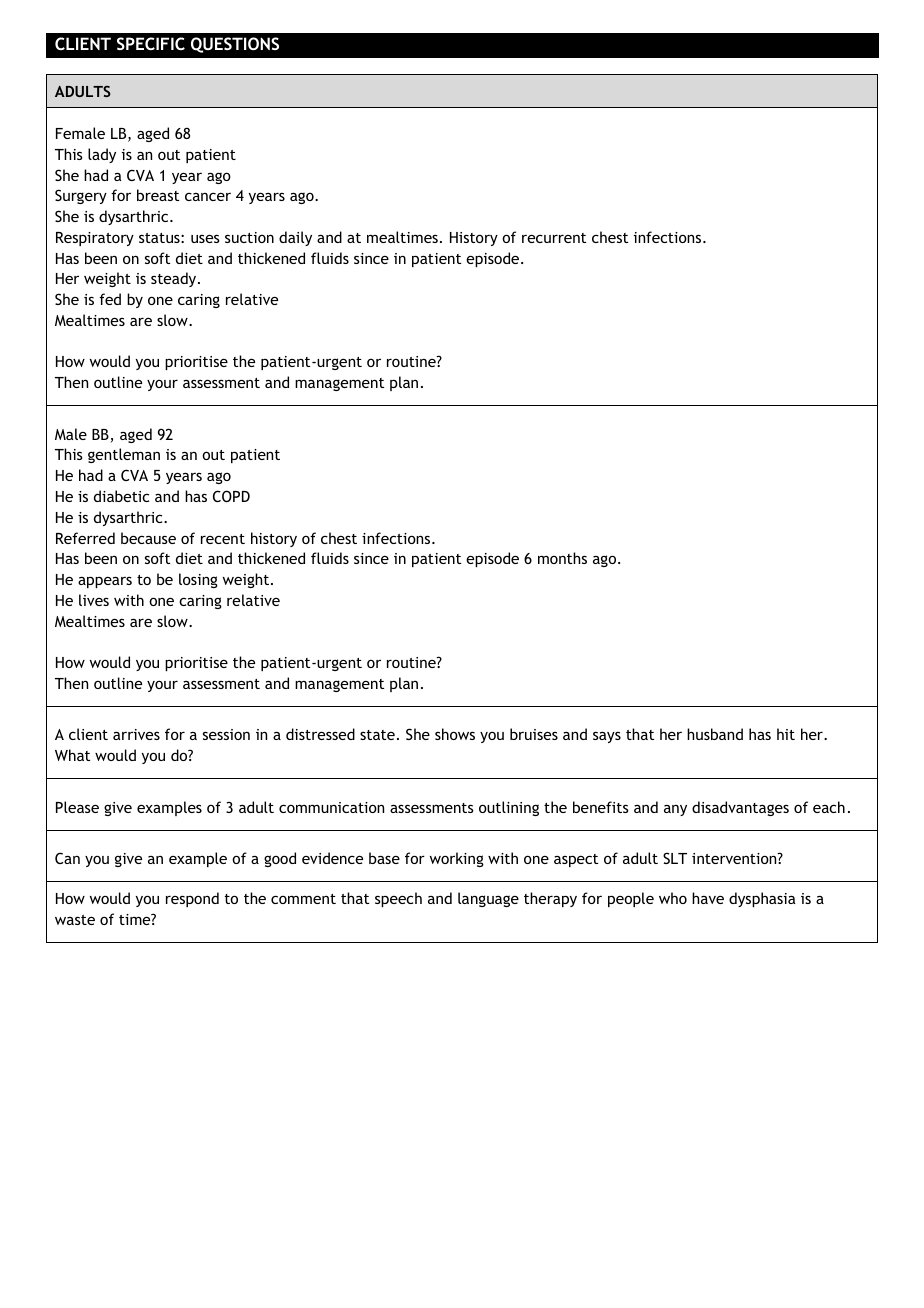 This screenshot has height=1308, width=924. What do you see at coordinates (295, 238) in the screenshot?
I see `daily` at bounding box center [295, 238].
